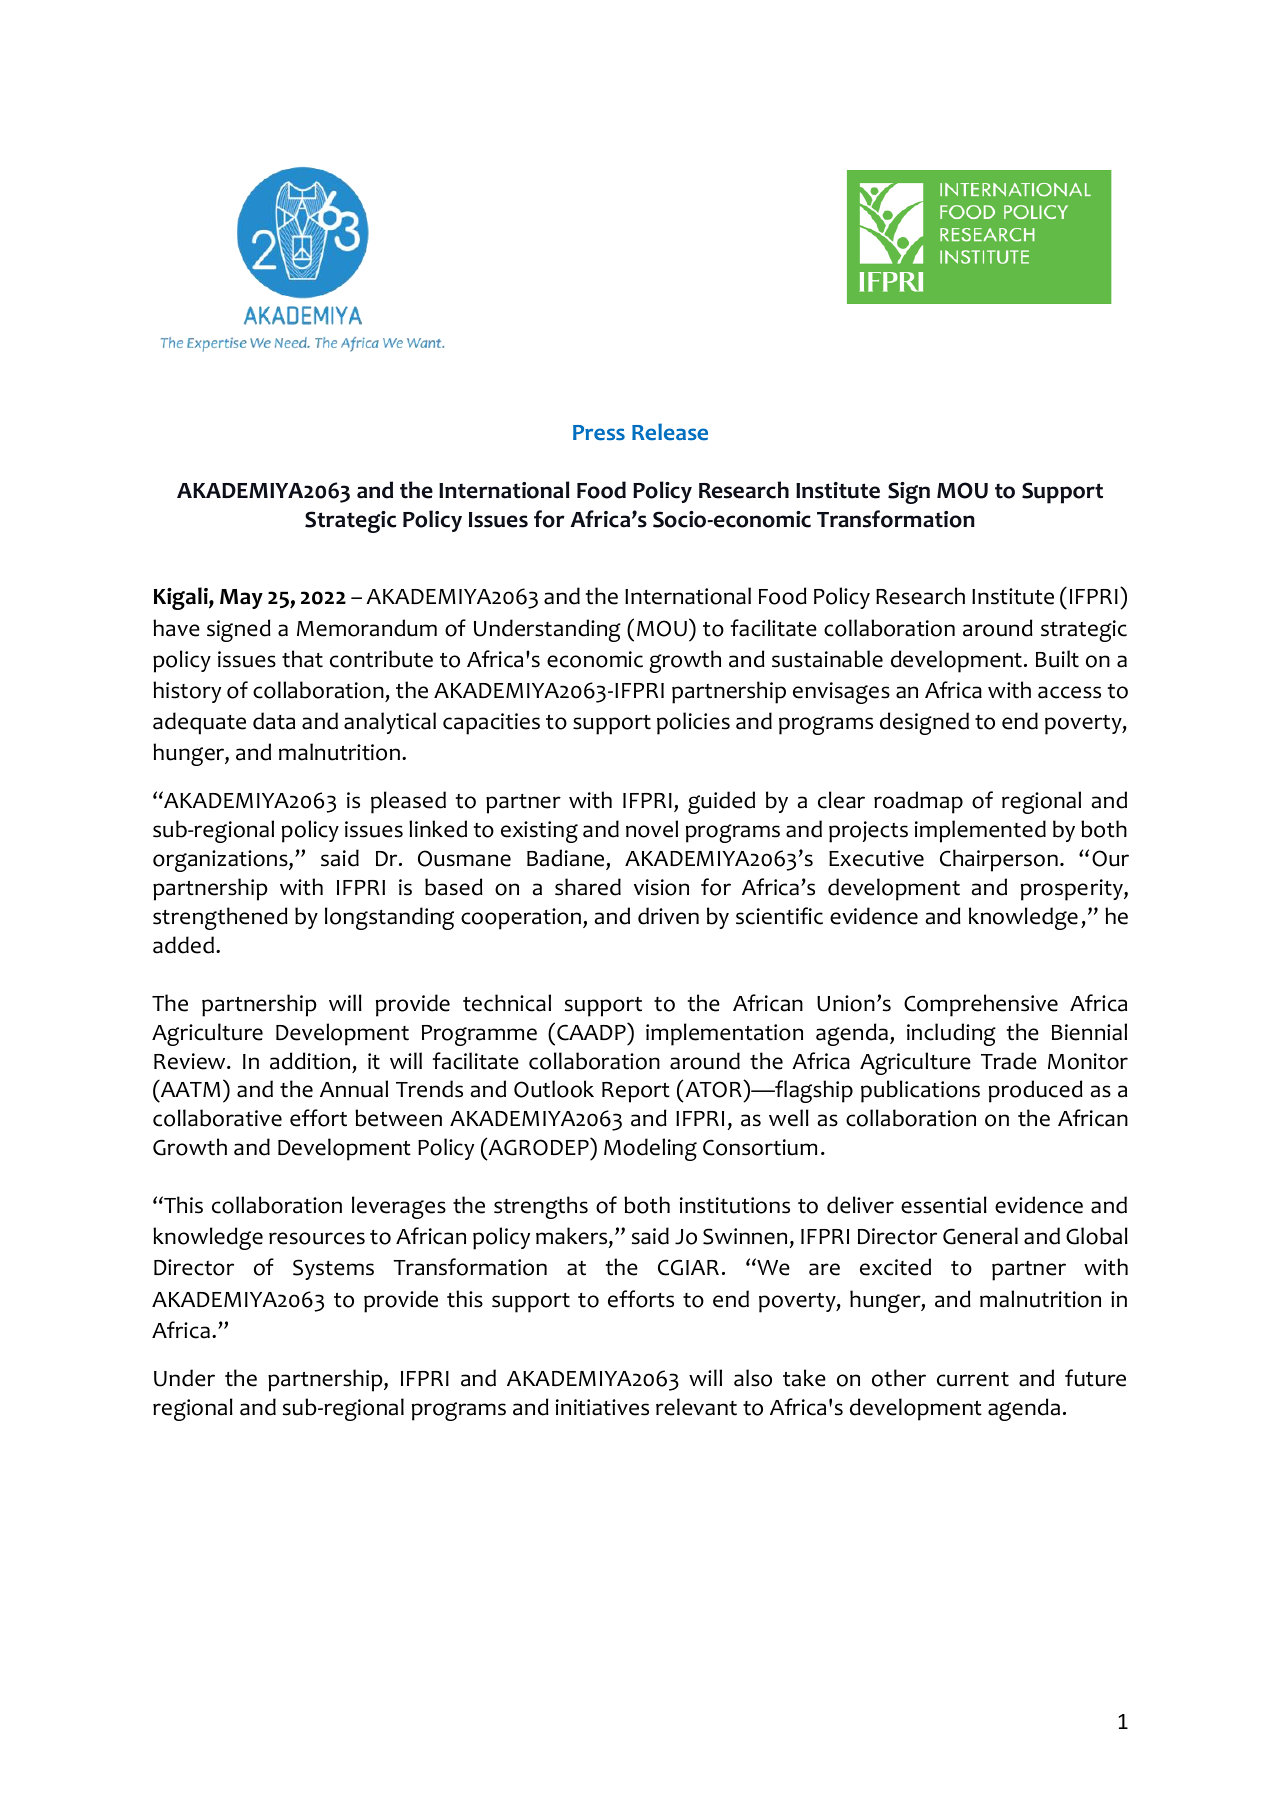 This document has height=1812, width=1281. I want to click on initiatives, so click(602, 1407).
